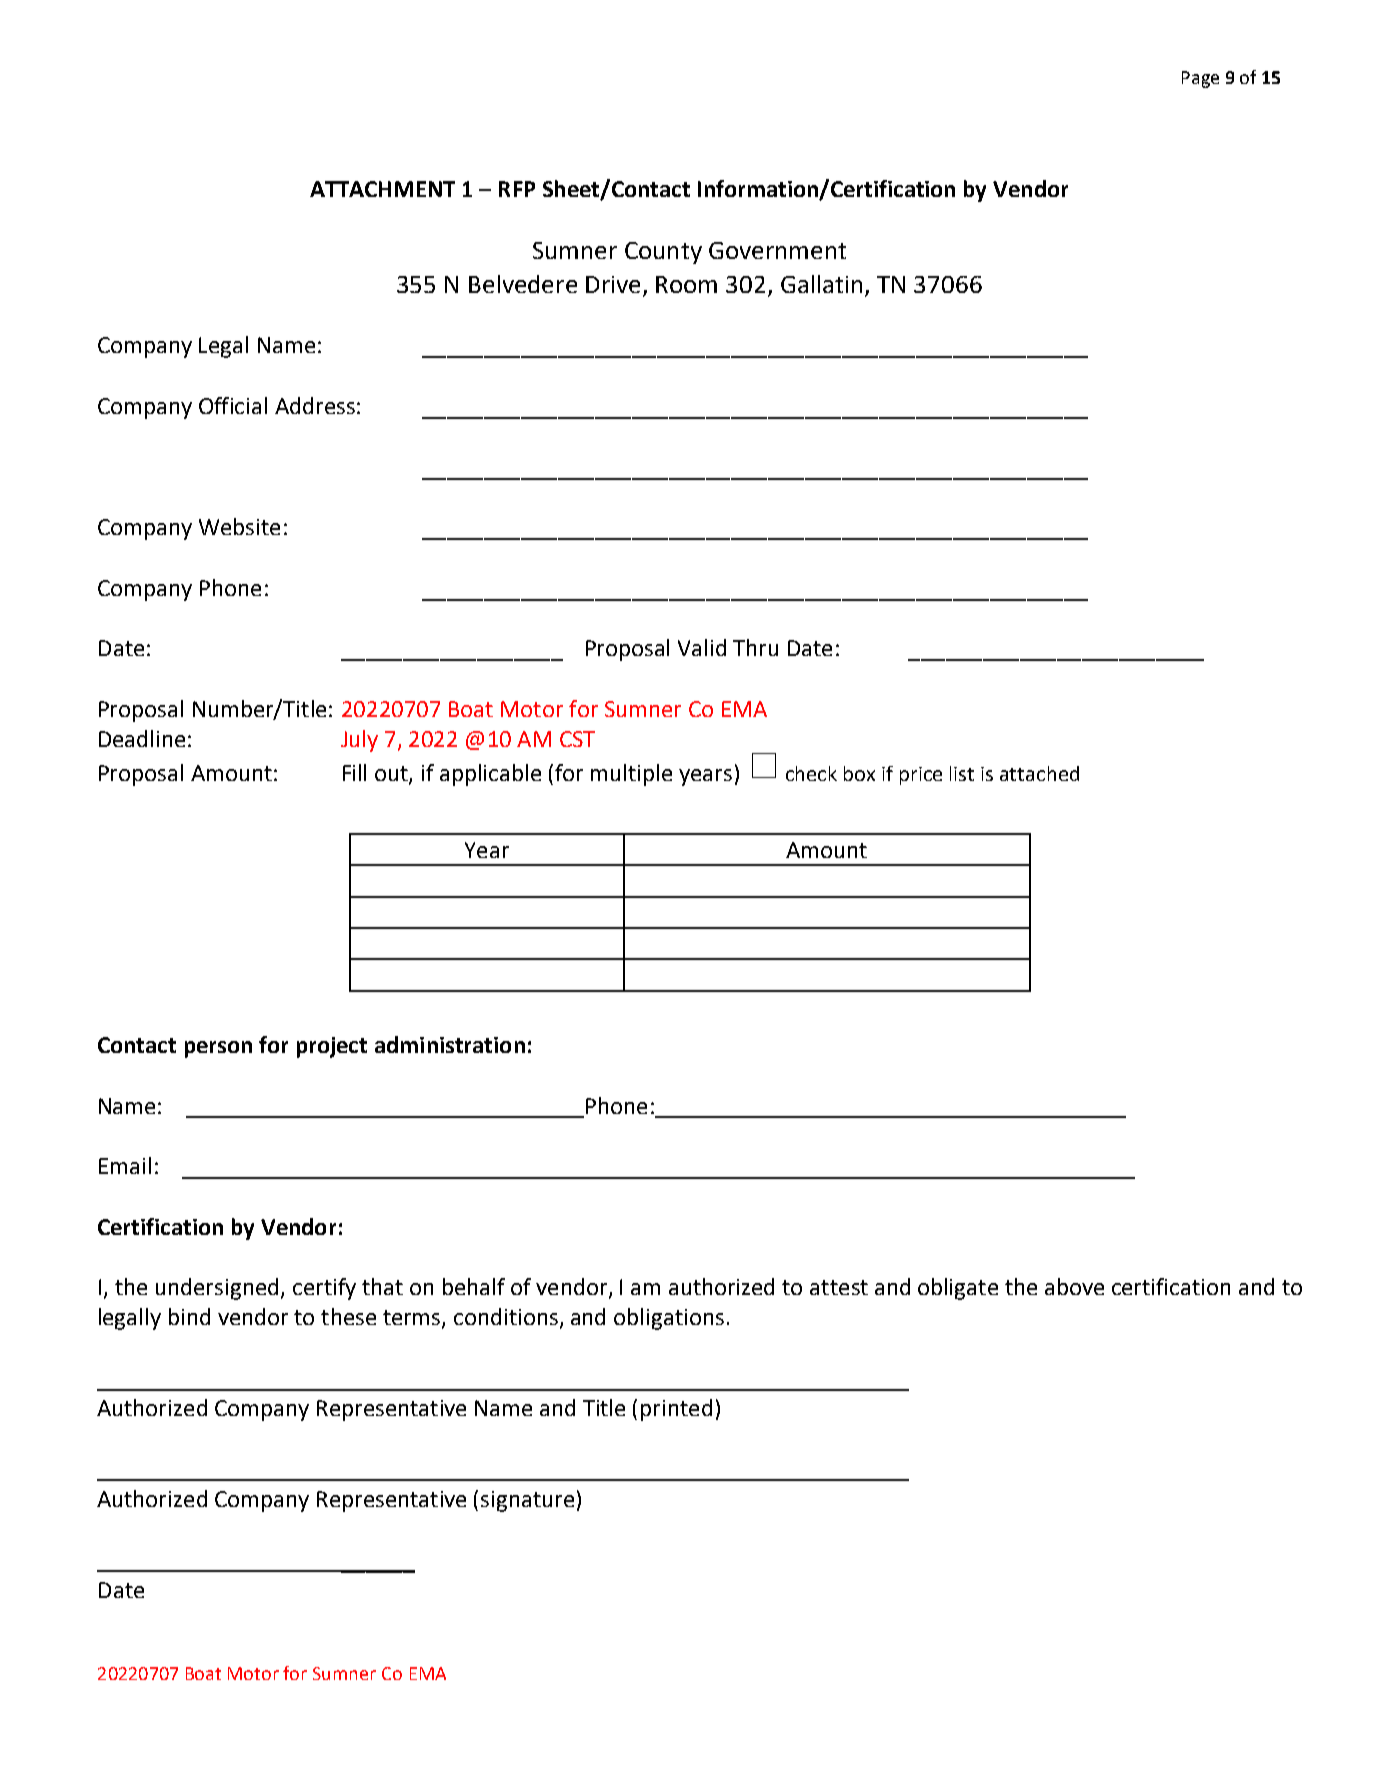 The height and width of the screenshot is (1785, 1379). What do you see at coordinates (189, 1316) in the screenshot?
I see `bind` at bounding box center [189, 1316].
